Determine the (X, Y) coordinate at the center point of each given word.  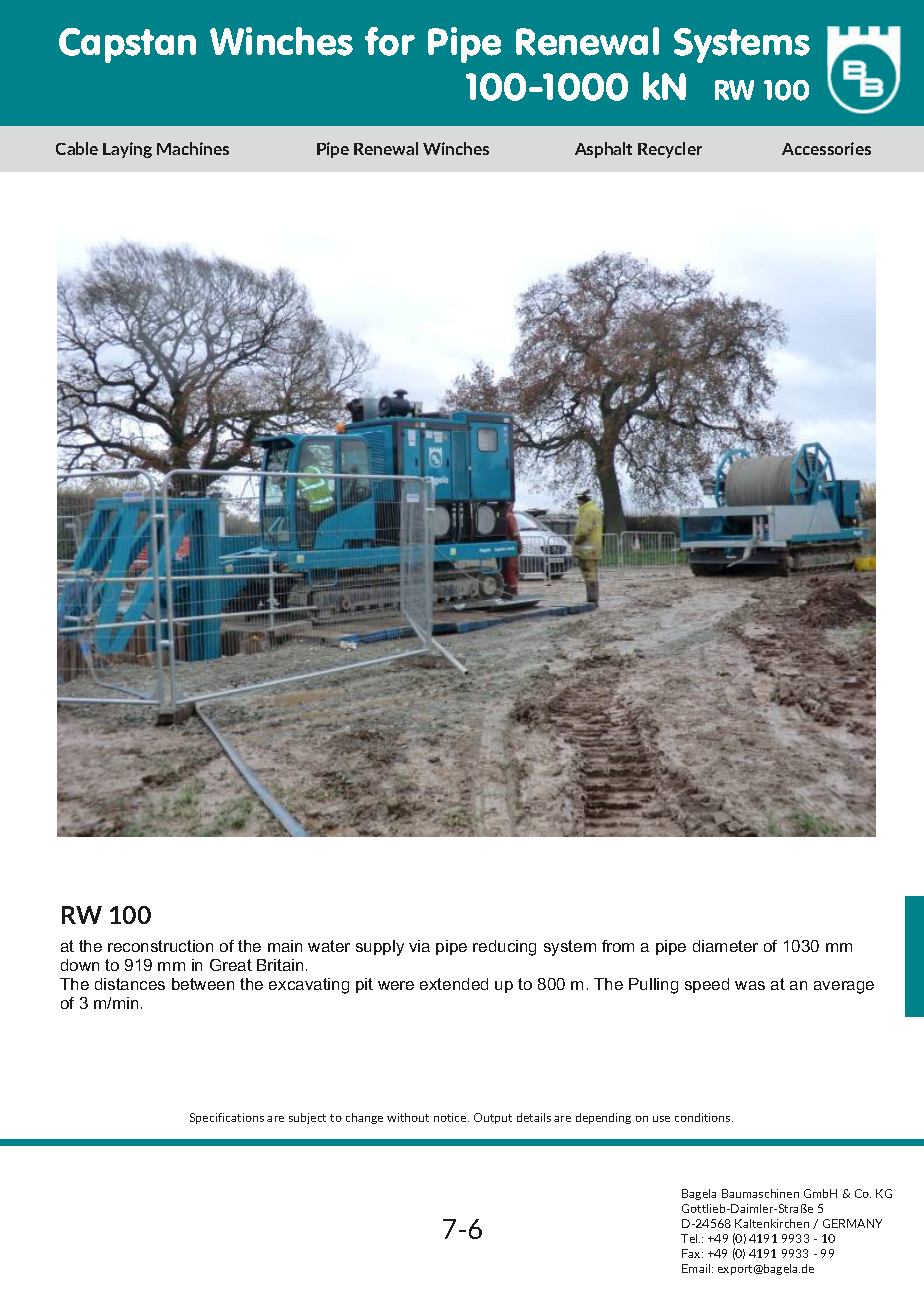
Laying (127, 150)
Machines (193, 148)
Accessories (826, 148)
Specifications (227, 1118)
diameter (725, 946)
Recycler (670, 150)
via (419, 946)
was (750, 985)
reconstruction (160, 946)
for (390, 41)
